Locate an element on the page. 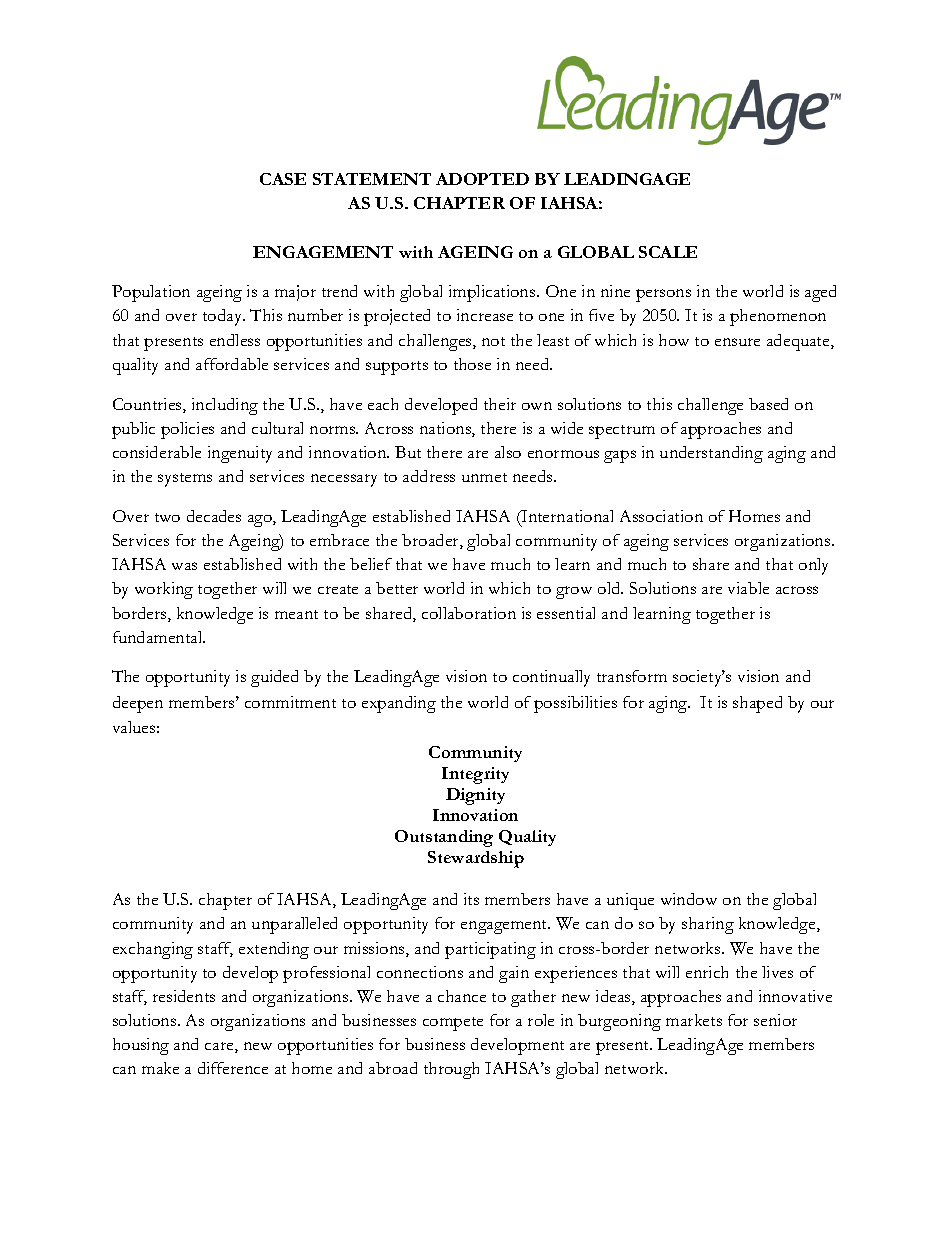 The height and width of the image is (1233, 952). unparalleled is located at coordinates (294, 925).
